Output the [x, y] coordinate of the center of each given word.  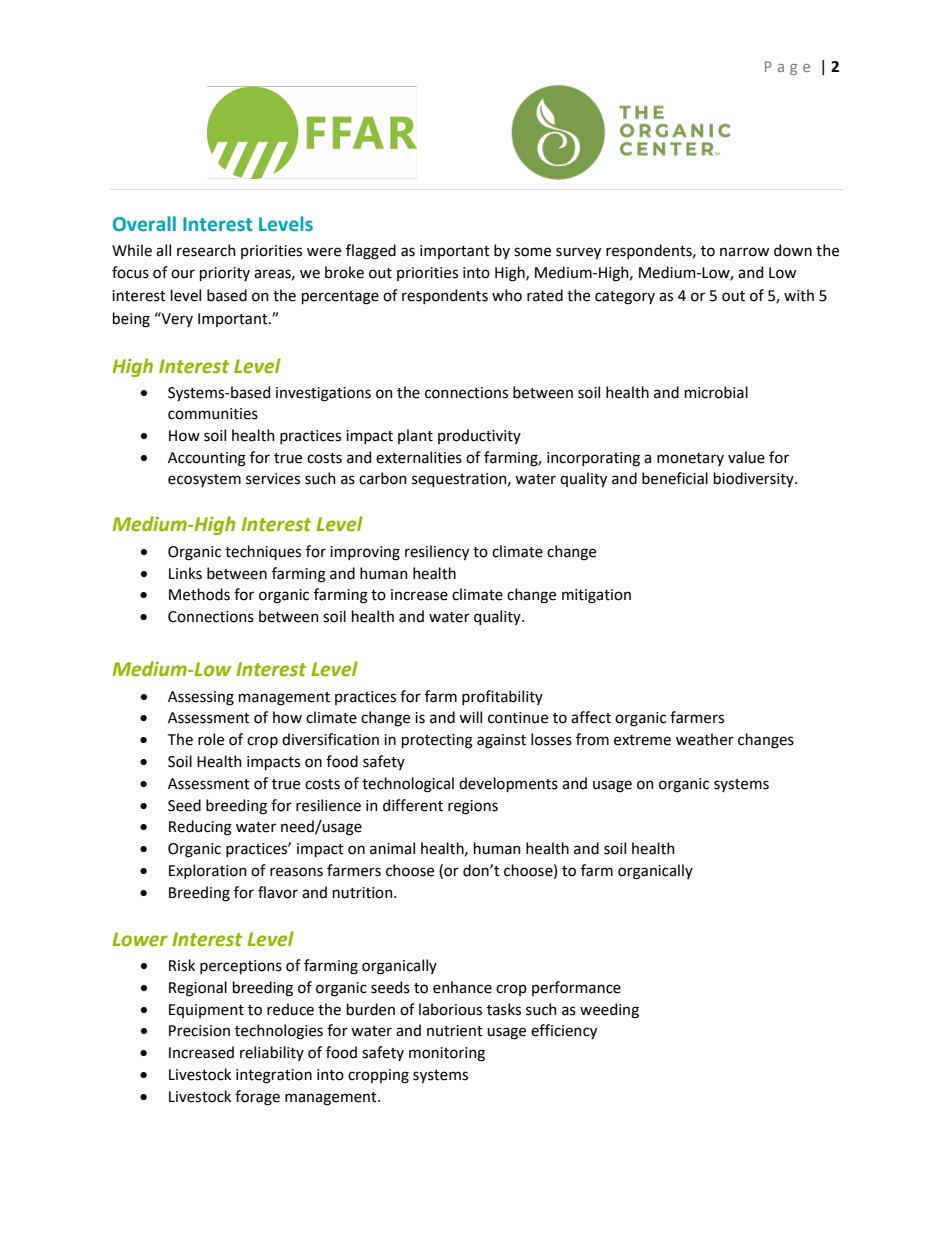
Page [787, 68]
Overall [144, 224]
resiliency [437, 552]
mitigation [596, 596]
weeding [609, 1011]
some [532, 252]
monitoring [447, 1054]
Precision [199, 1031]
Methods [199, 594]
